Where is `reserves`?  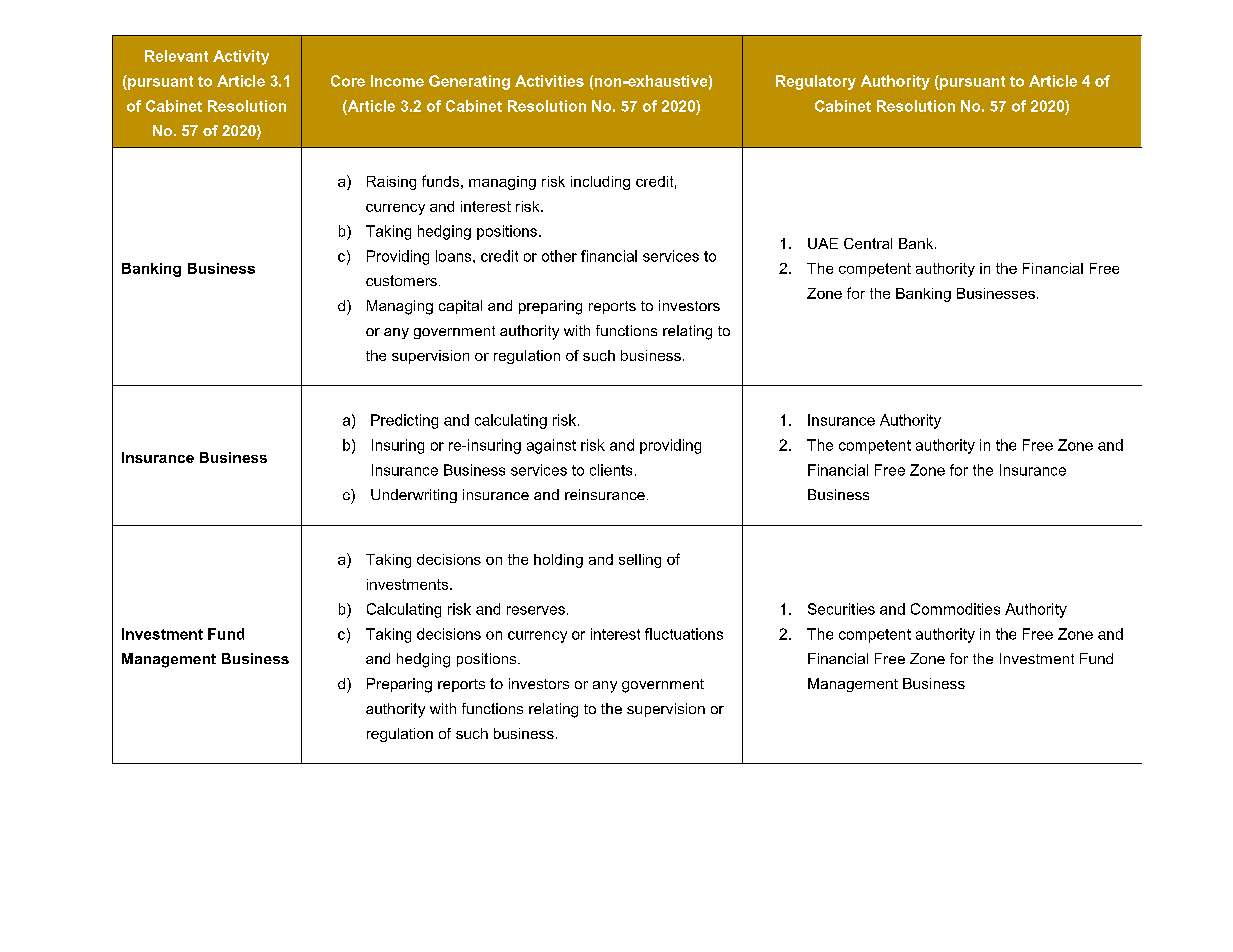
reserves is located at coordinates (536, 610).
